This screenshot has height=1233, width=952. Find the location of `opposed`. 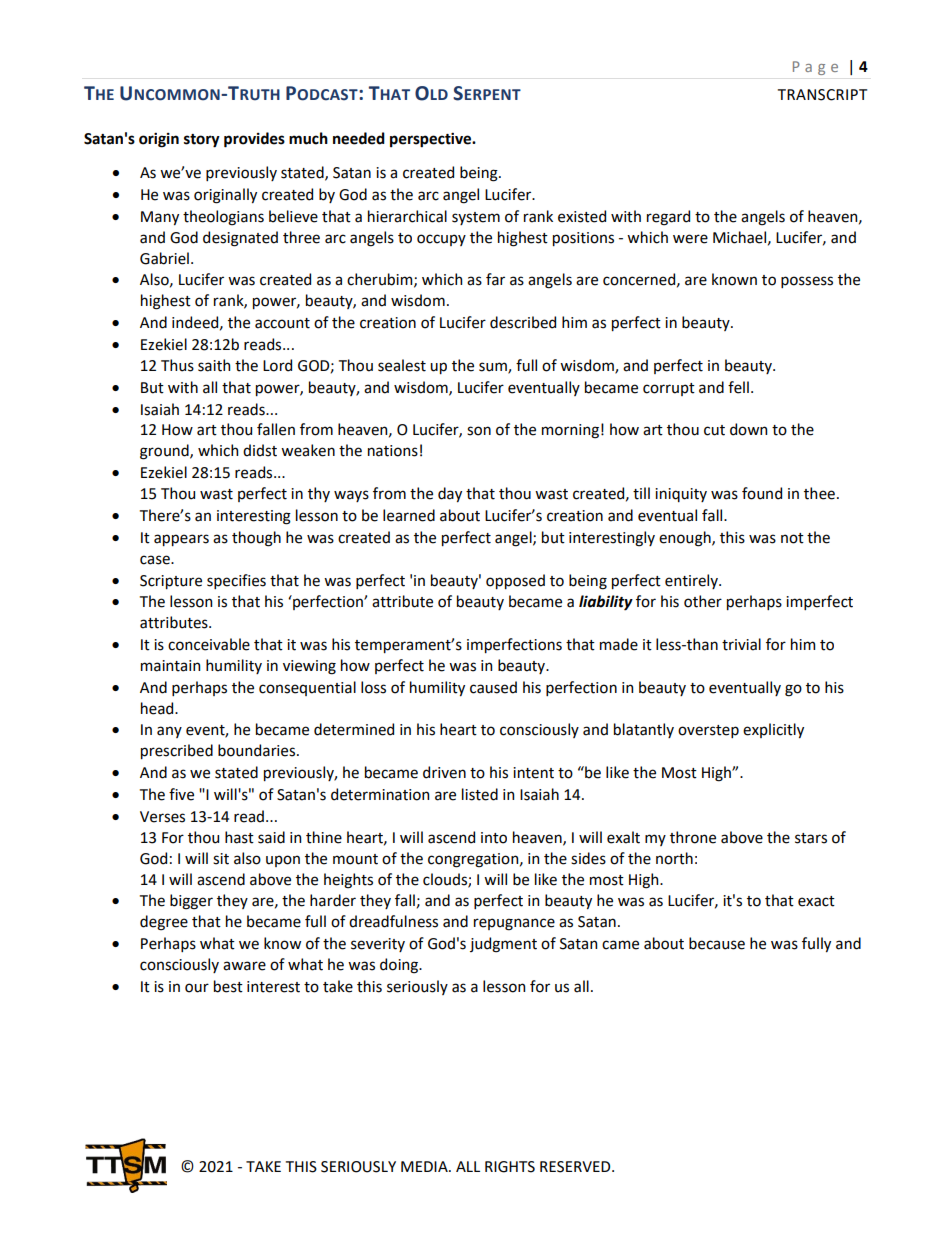

opposed is located at coordinates (515, 581).
